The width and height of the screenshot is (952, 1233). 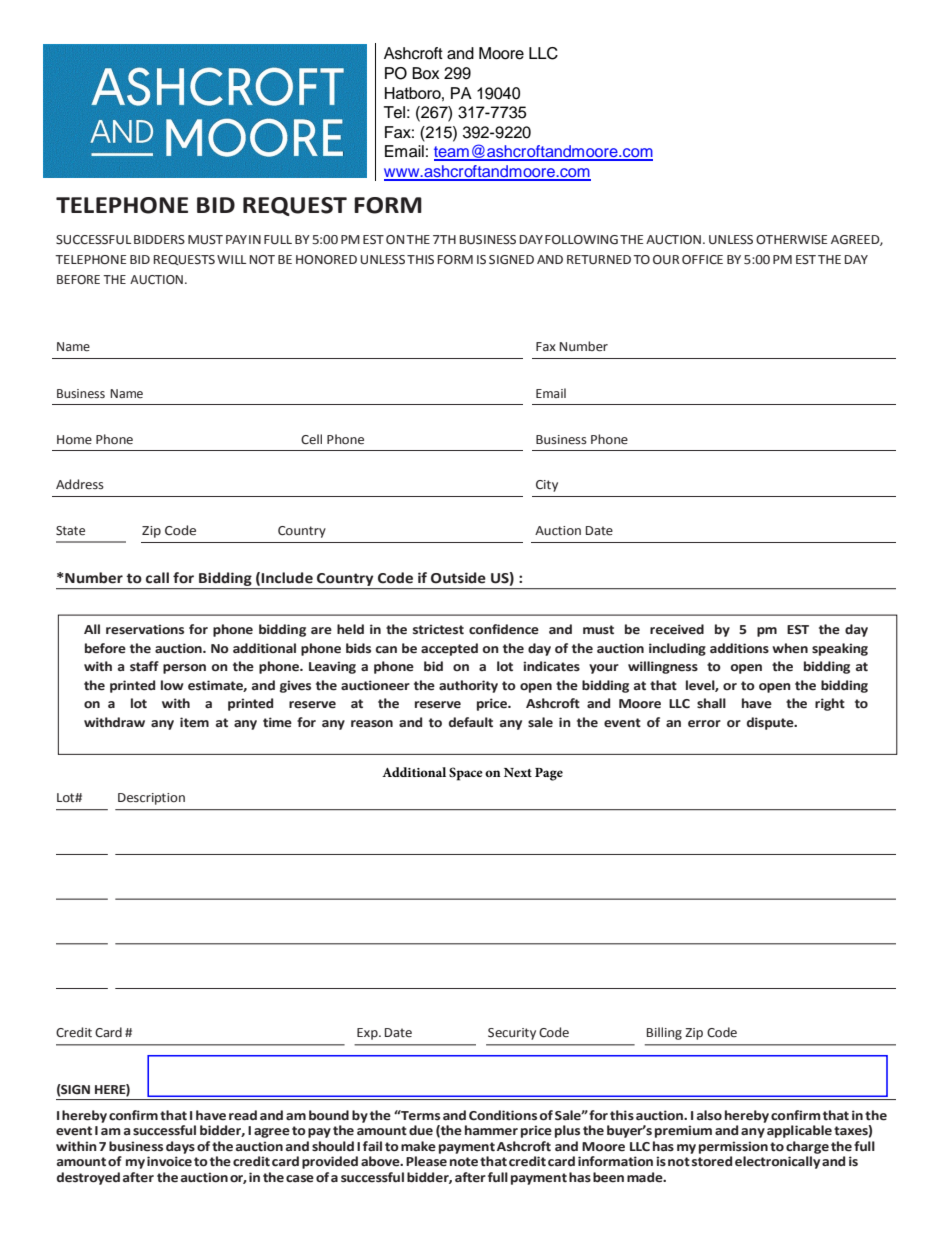 I want to click on Space, so click(x=466, y=774).
